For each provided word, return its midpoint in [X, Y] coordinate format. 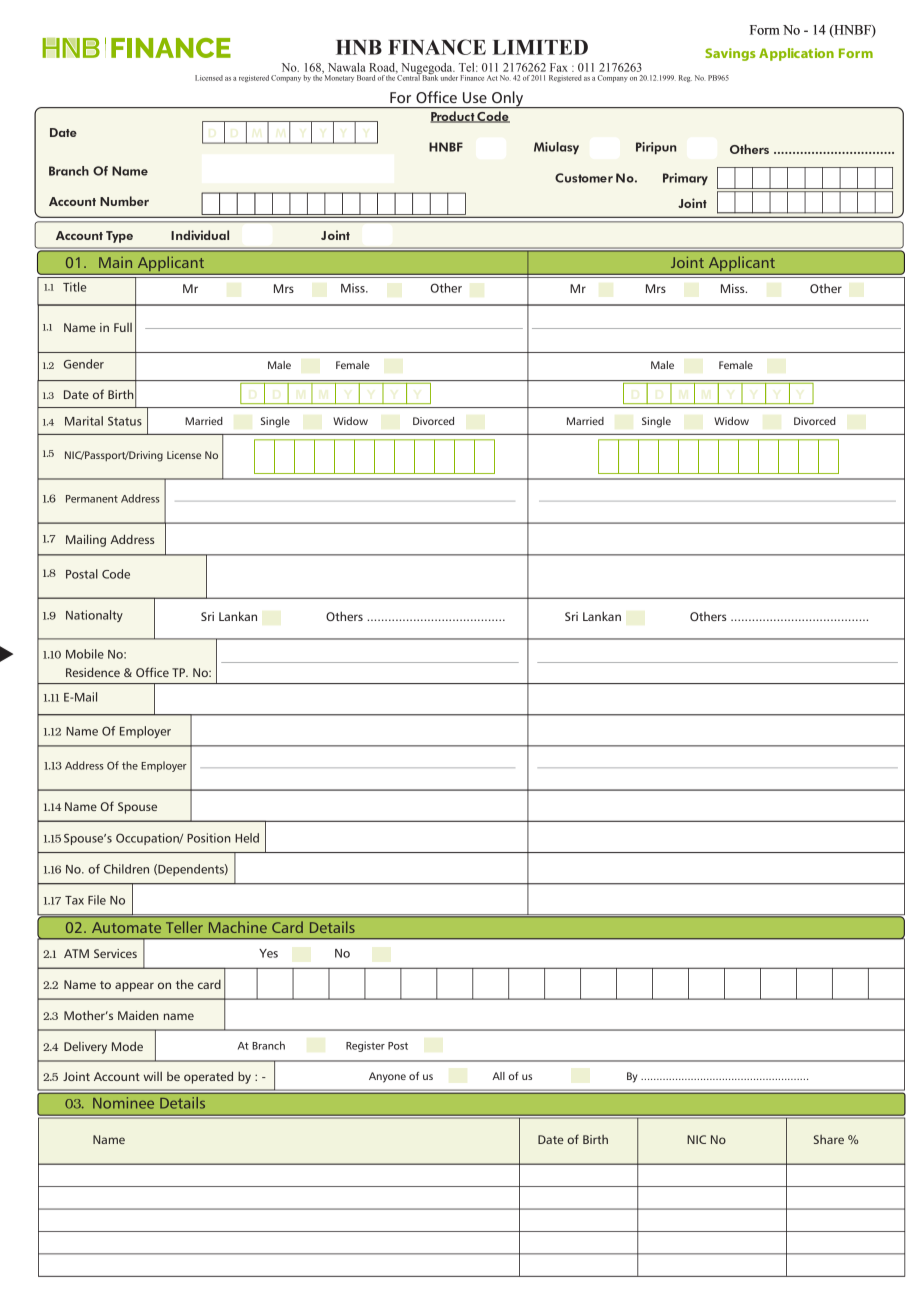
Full [123, 327]
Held [247, 838]
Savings [730, 54]
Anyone [387, 1077]
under [449, 78]
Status [125, 421]
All [498, 1076]
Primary [685, 179]
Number [124, 201]
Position [209, 838]
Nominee [123, 1103]
